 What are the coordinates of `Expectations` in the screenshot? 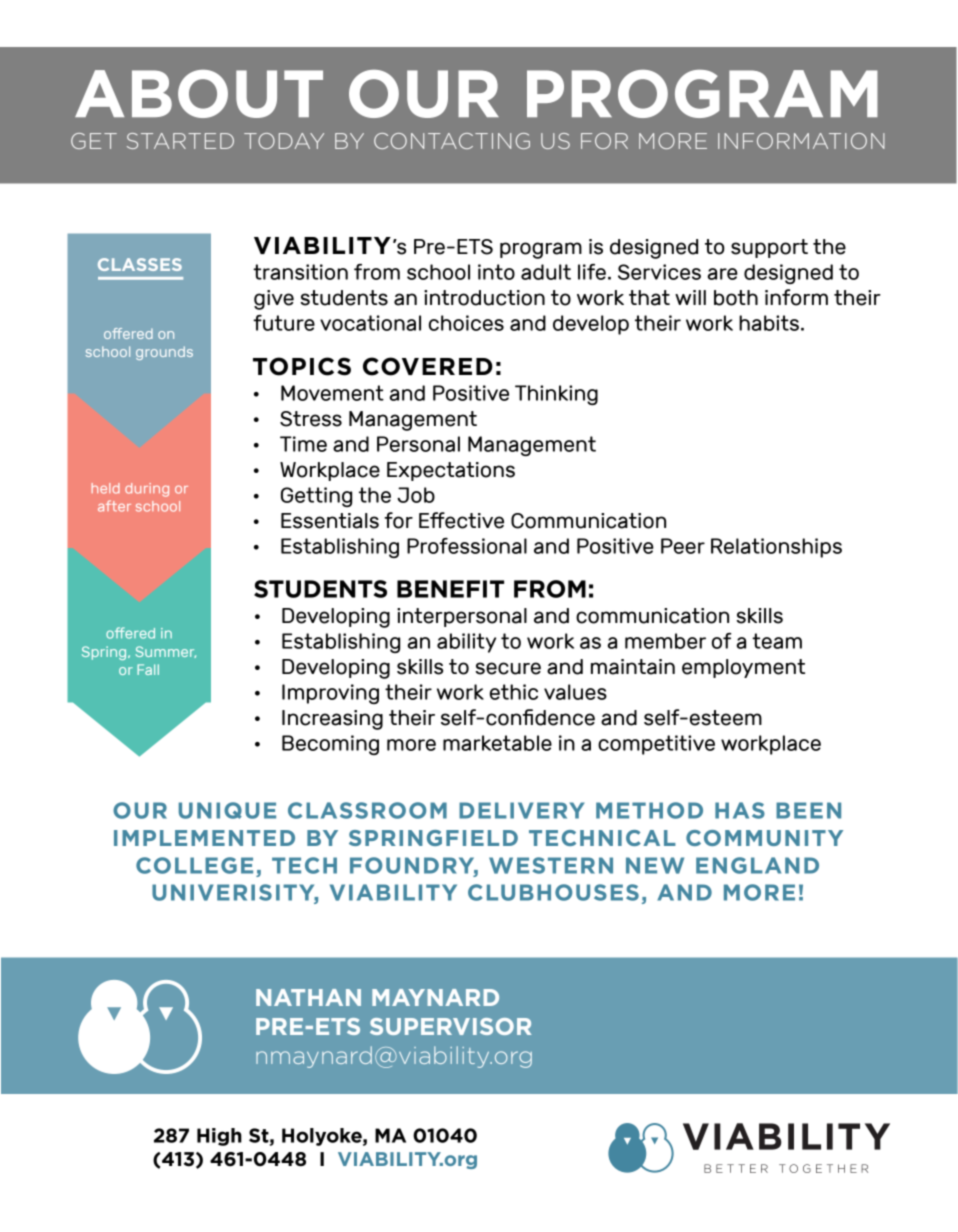 It's located at (451, 471).
